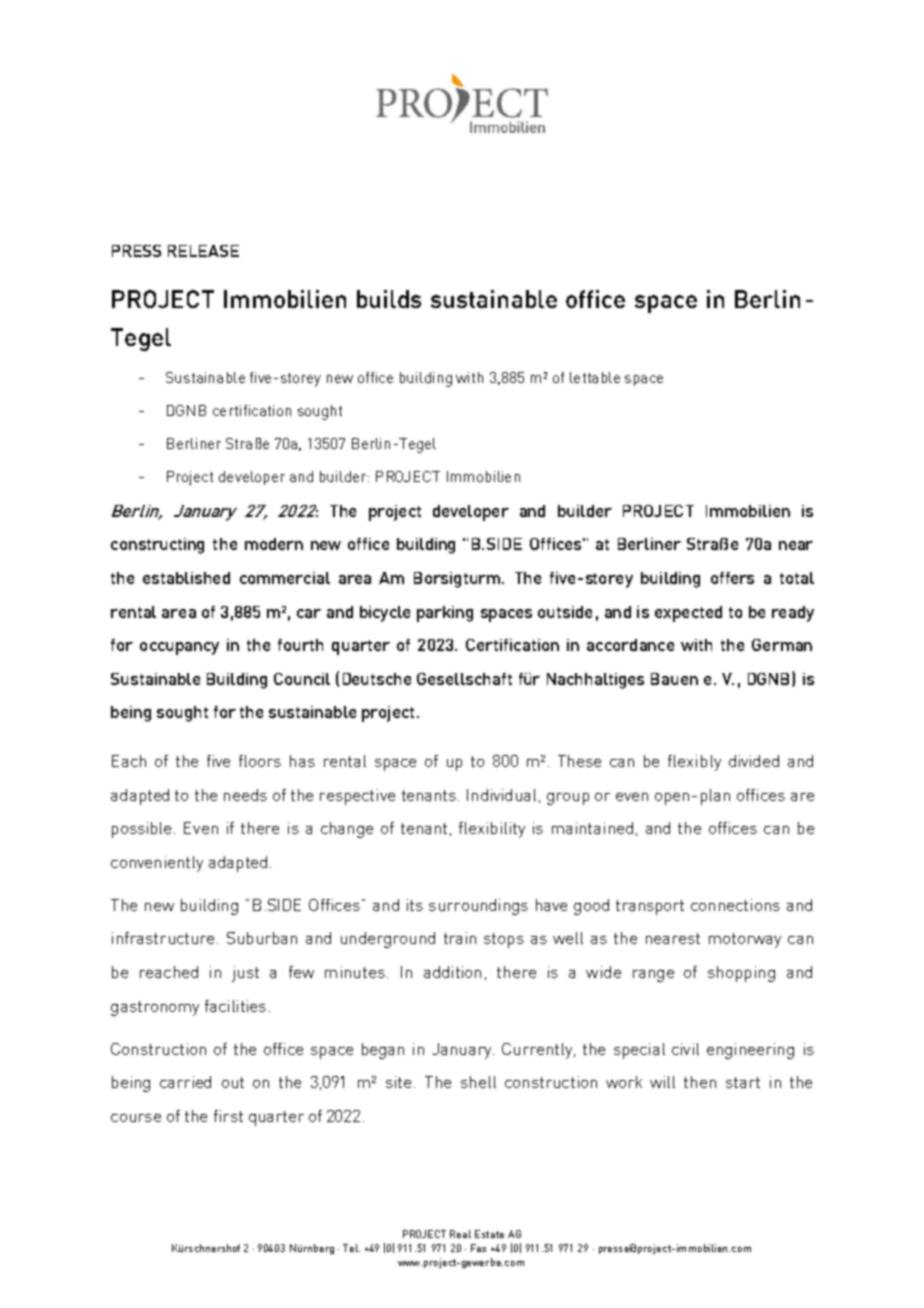  I want to click on civil, so click(685, 1049).
